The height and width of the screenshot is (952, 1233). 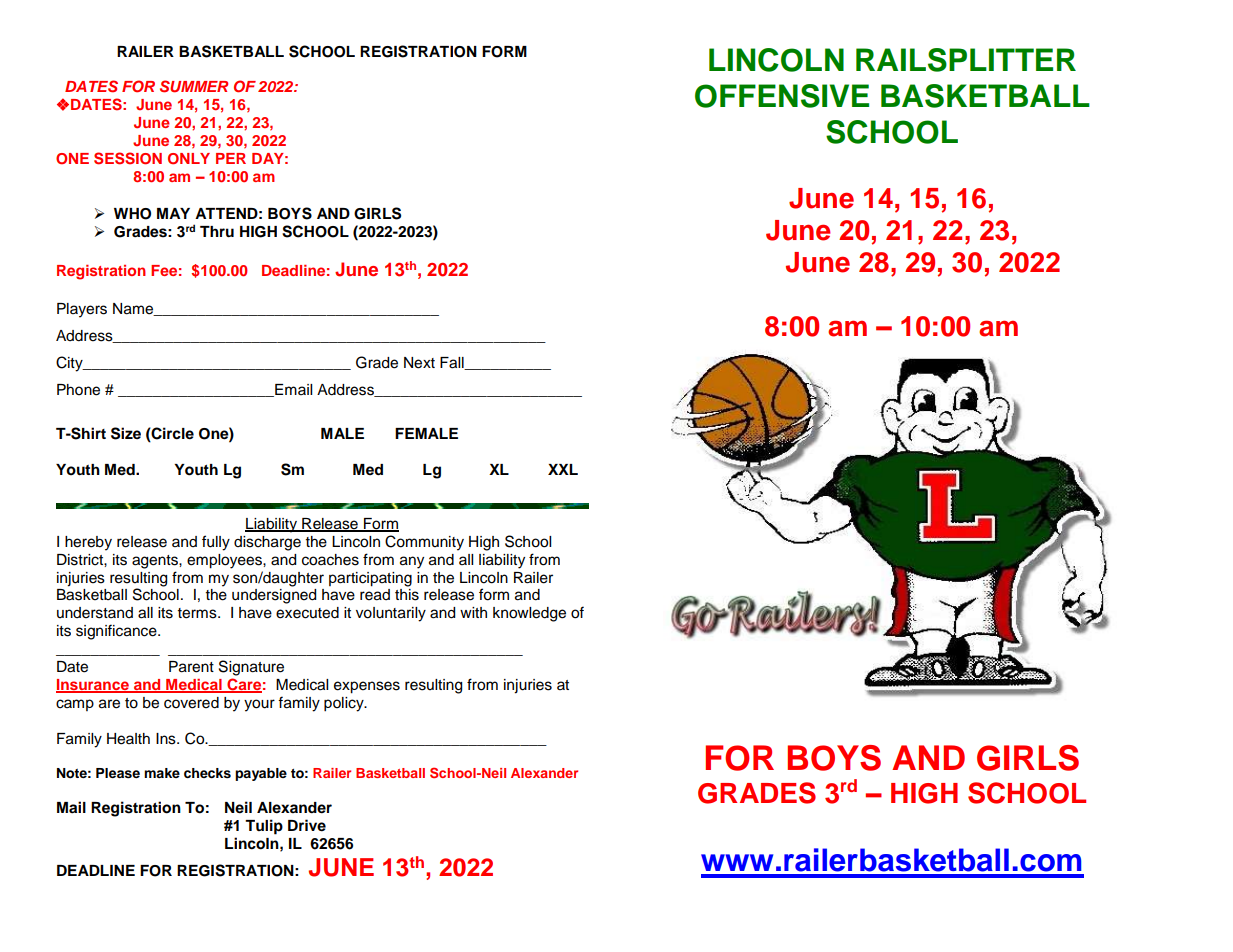 I want to click on Size, so click(x=126, y=433).
